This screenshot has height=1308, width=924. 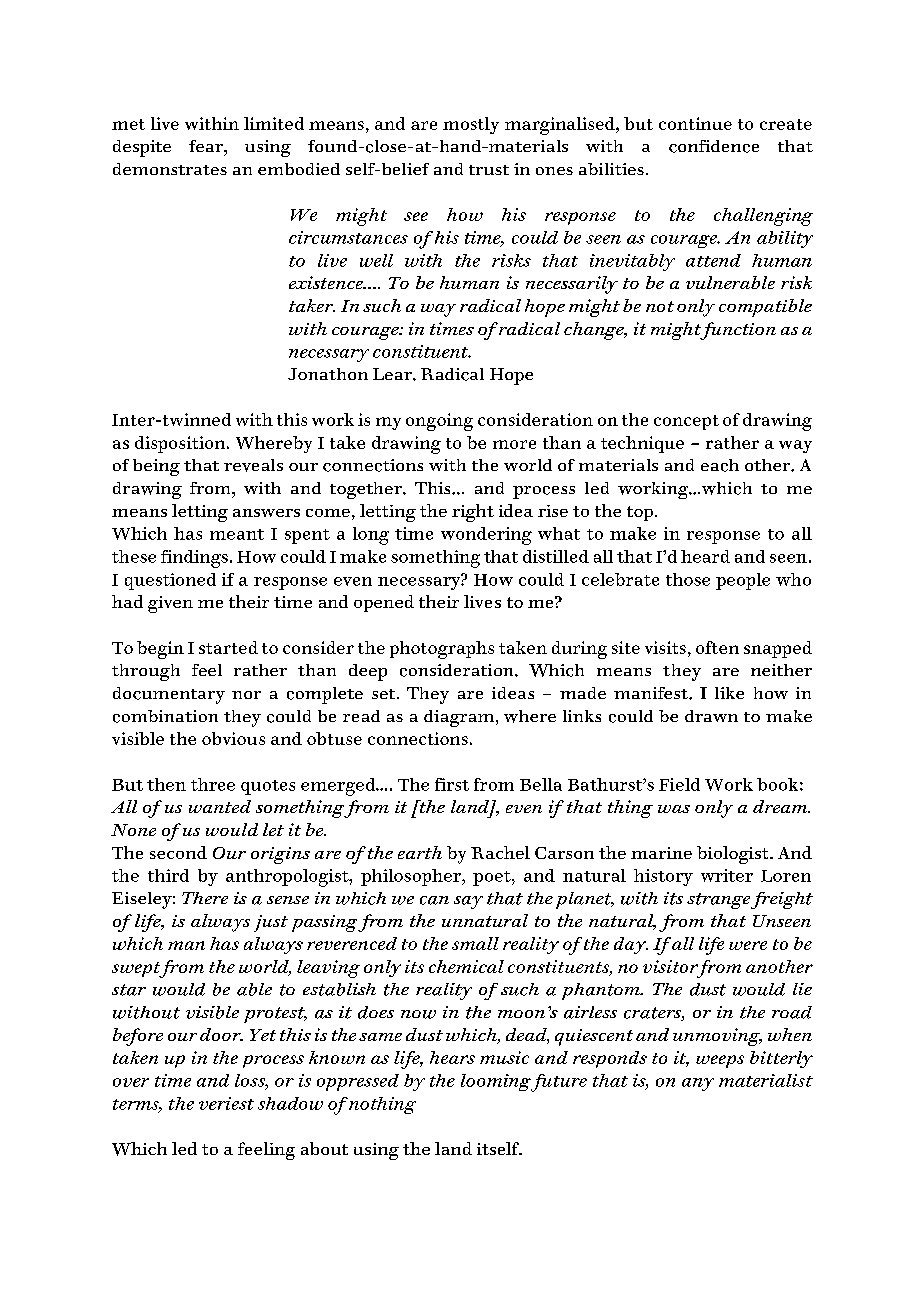 What do you see at coordinates (714, 146) in the screenshot?
I see `confidence` at bounding box center [714, 146].
